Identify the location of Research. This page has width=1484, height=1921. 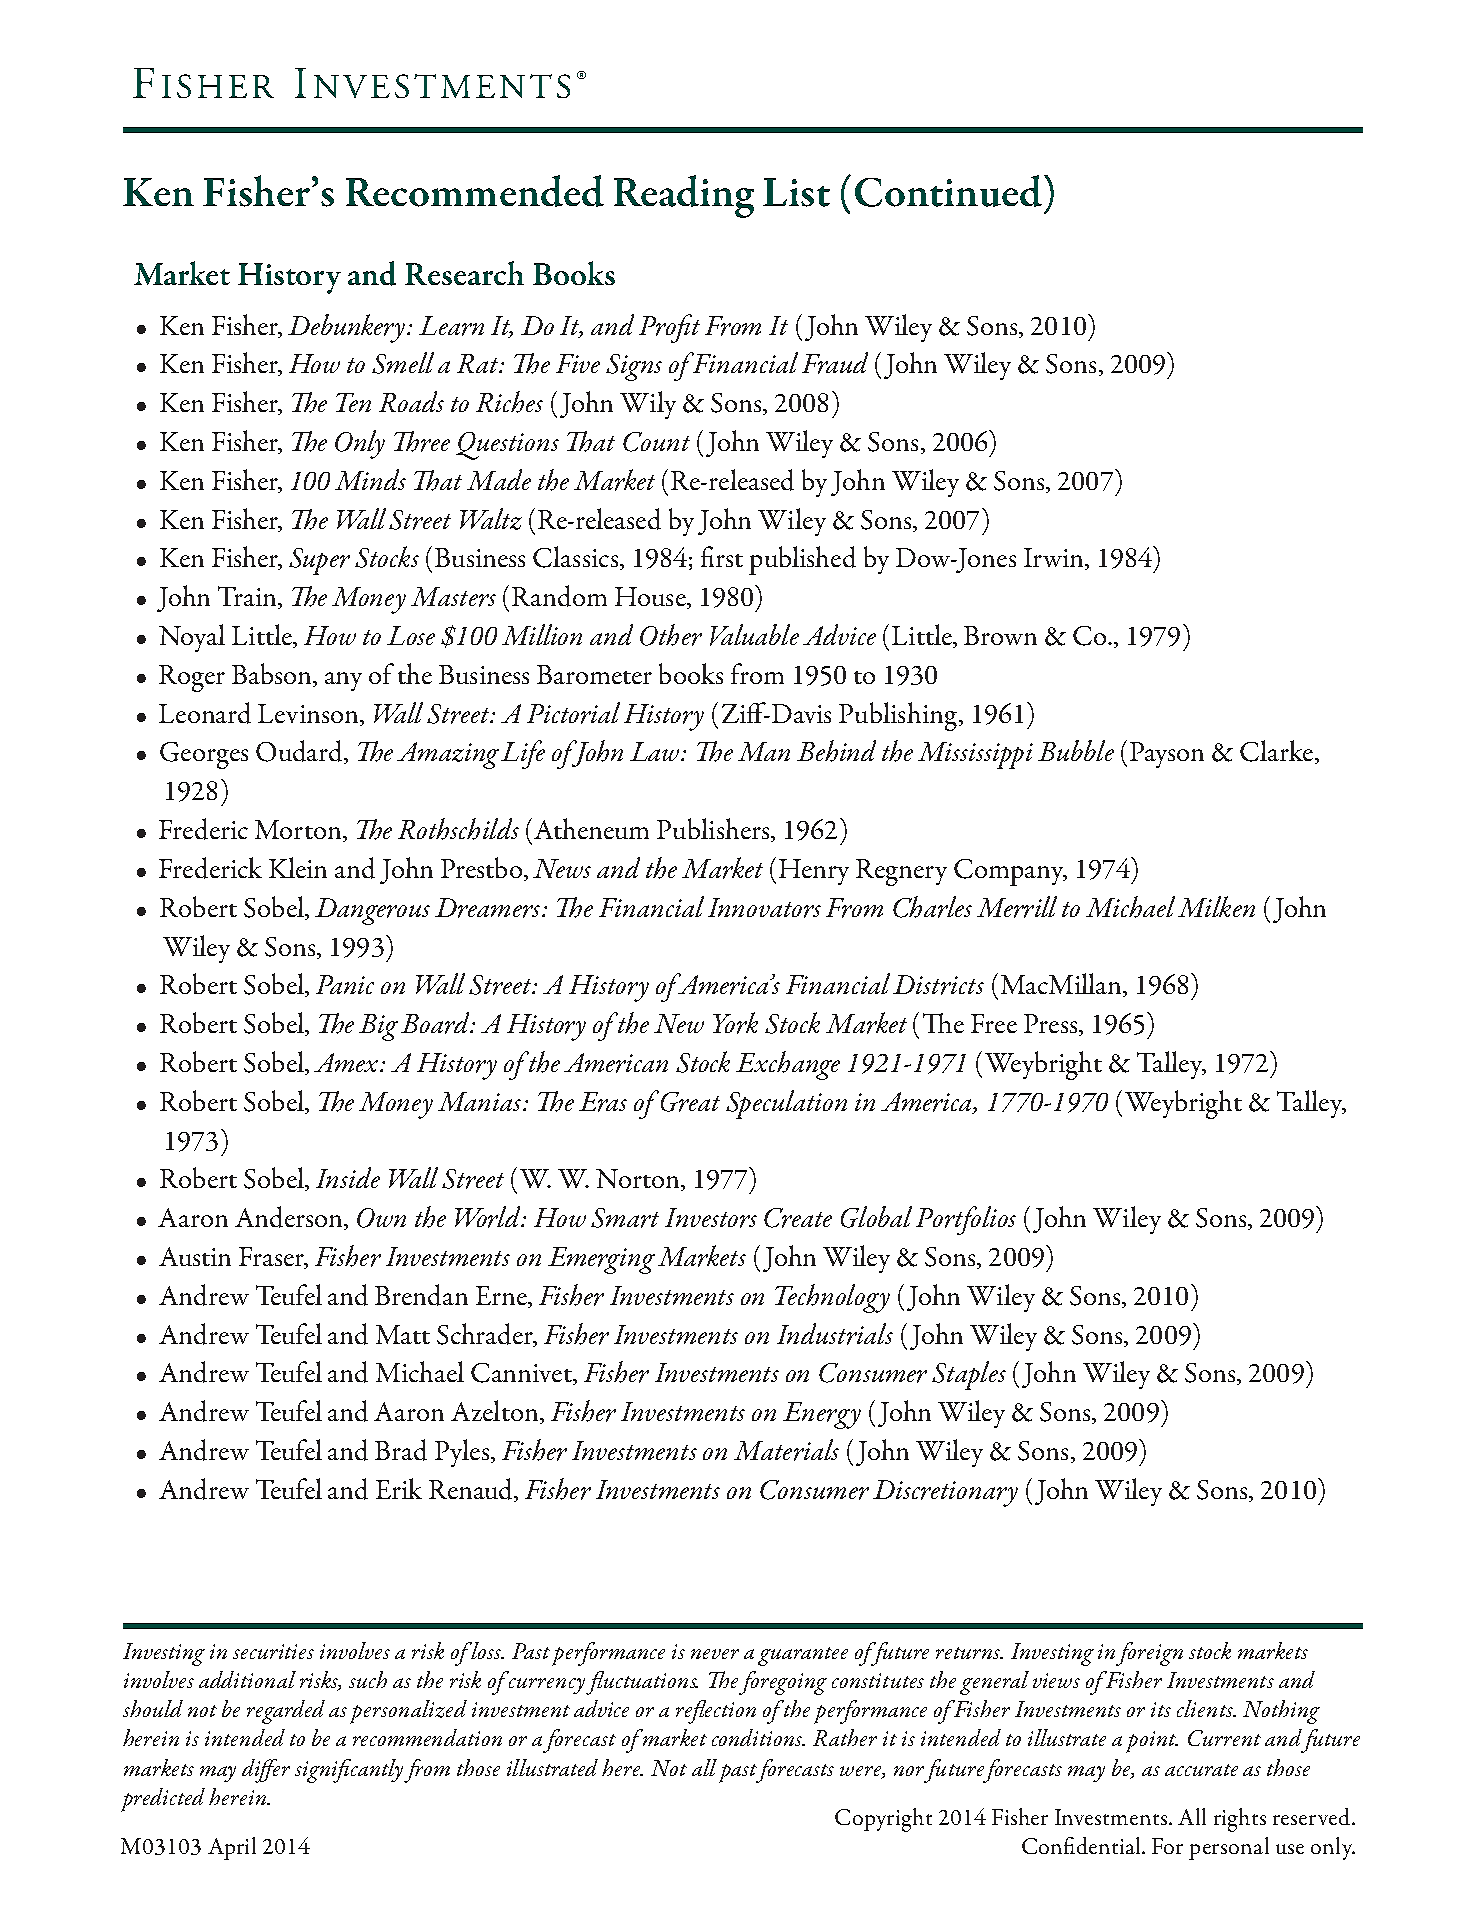
(464, 273).
